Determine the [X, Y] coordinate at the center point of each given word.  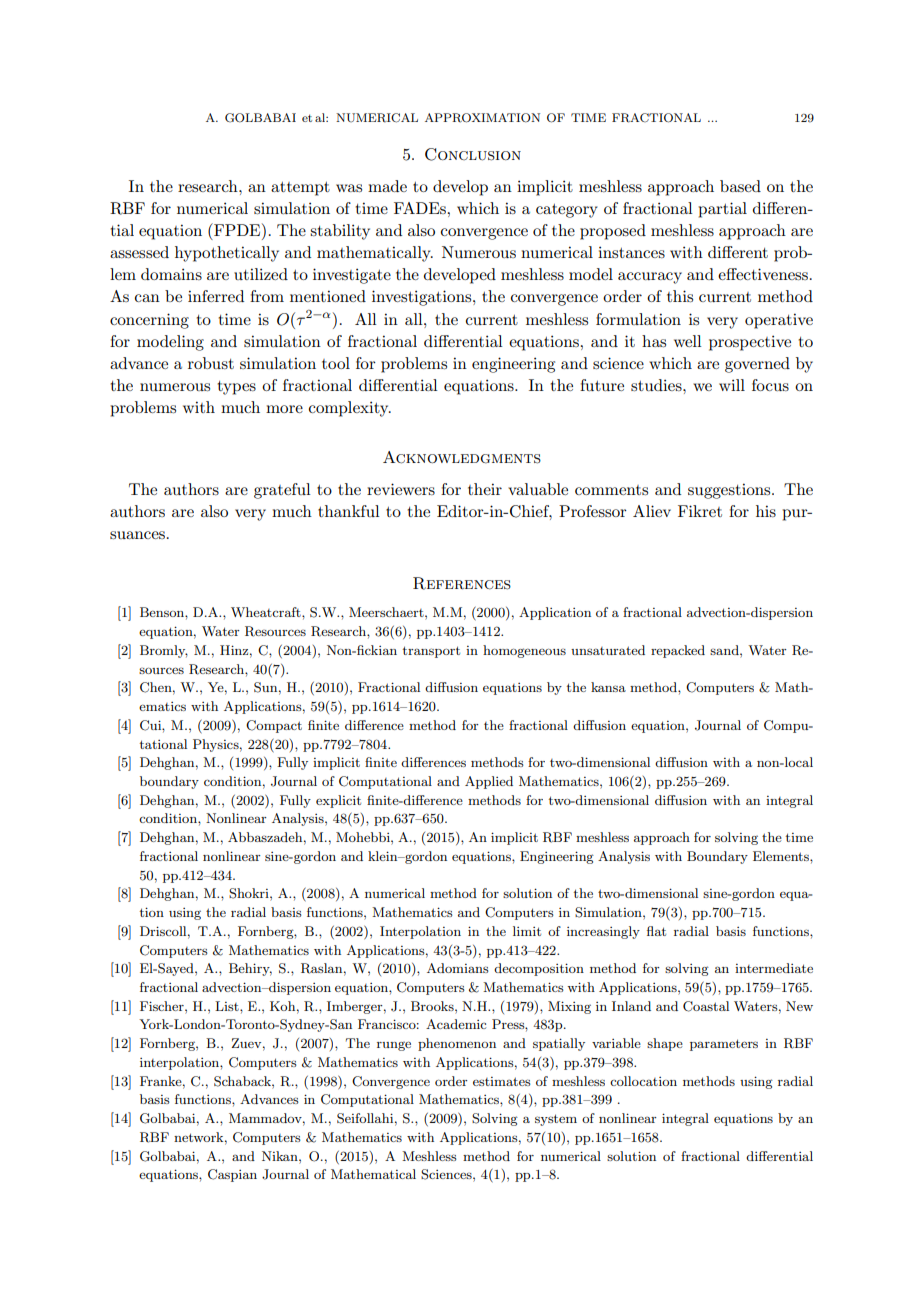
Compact [274, 726]
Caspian [232, 1175]
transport [431, 652]
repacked [678, 651]
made [387, 186]
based [740, 186]
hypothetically [227, 254]
